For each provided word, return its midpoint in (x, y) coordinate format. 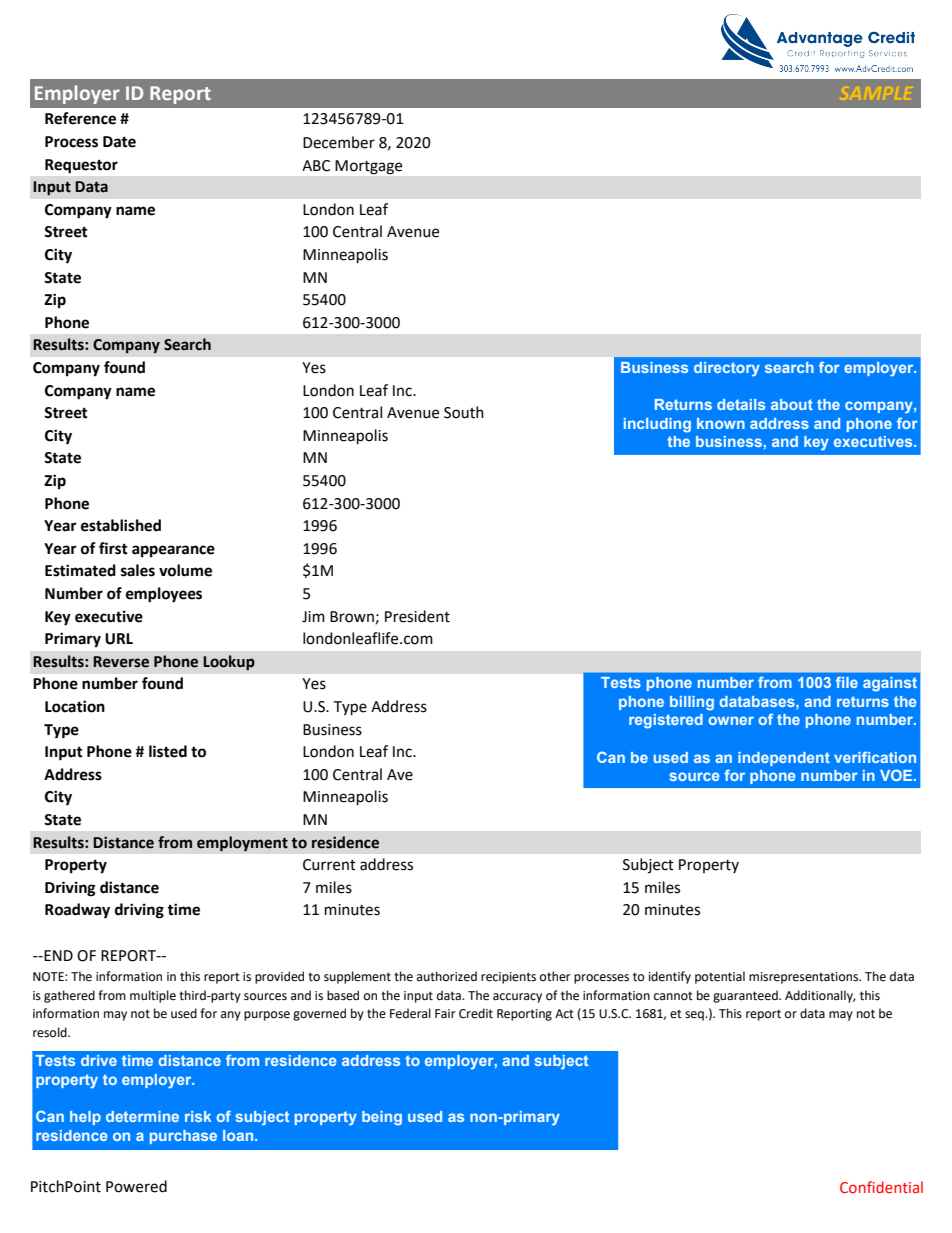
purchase (183, 1137)
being (382, 1118)
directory (727, 369)
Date (119, 142)
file (847, 682)
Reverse (121, 662)
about (792, 404)
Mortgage (368, 167)
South (464, 412)
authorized (447, 976)
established (121, 525)
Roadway (77, 911)
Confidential (881, 1187)
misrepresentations (805, 978)
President (417, 616)
